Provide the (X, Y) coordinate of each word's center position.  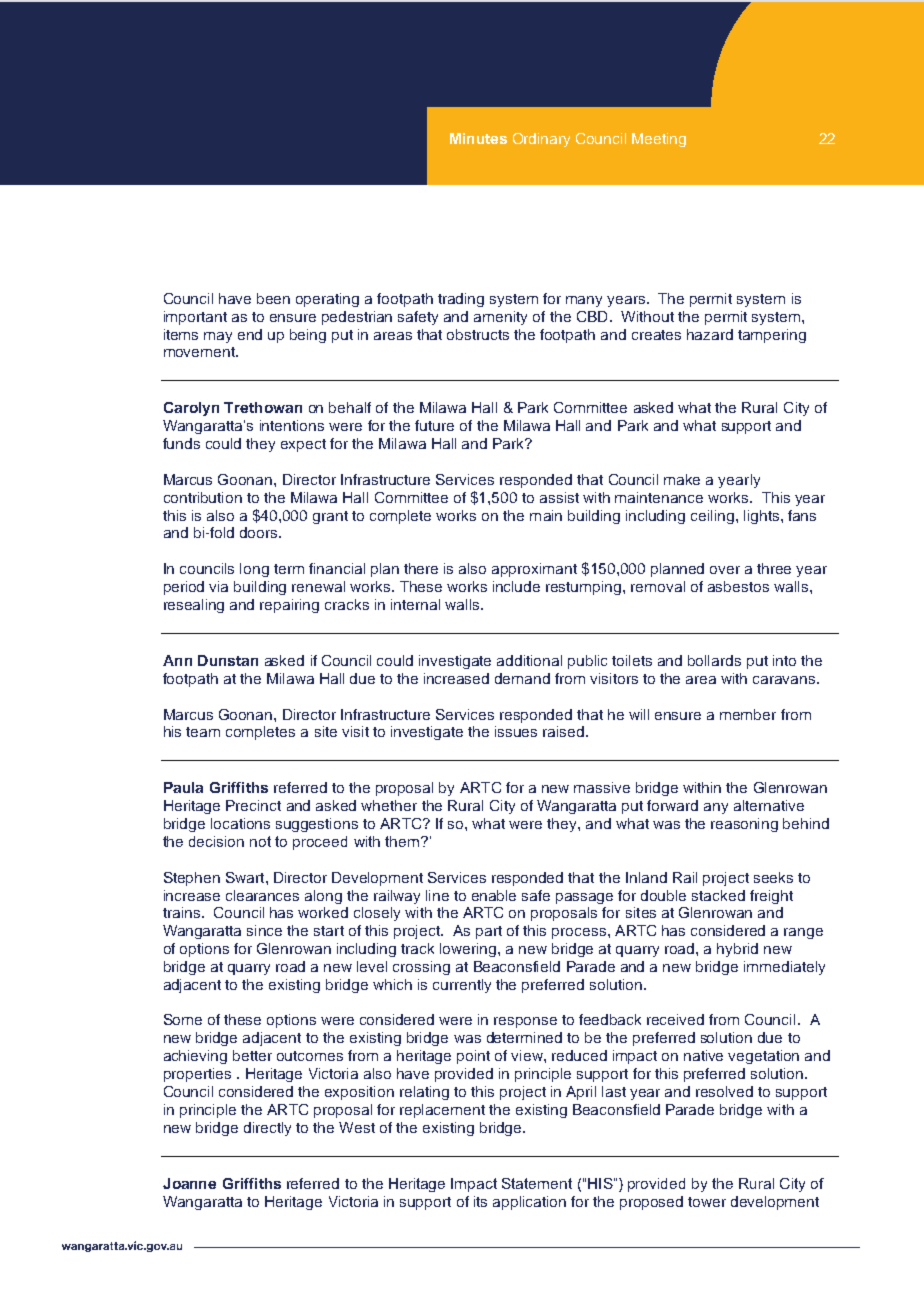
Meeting (659, 140)
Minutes (478, 138)
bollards (714, 660)
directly (267, 1129)
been (273, 298)
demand (522, 678)
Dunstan (228, 660)
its (480, 1201)
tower (707, 1202)
